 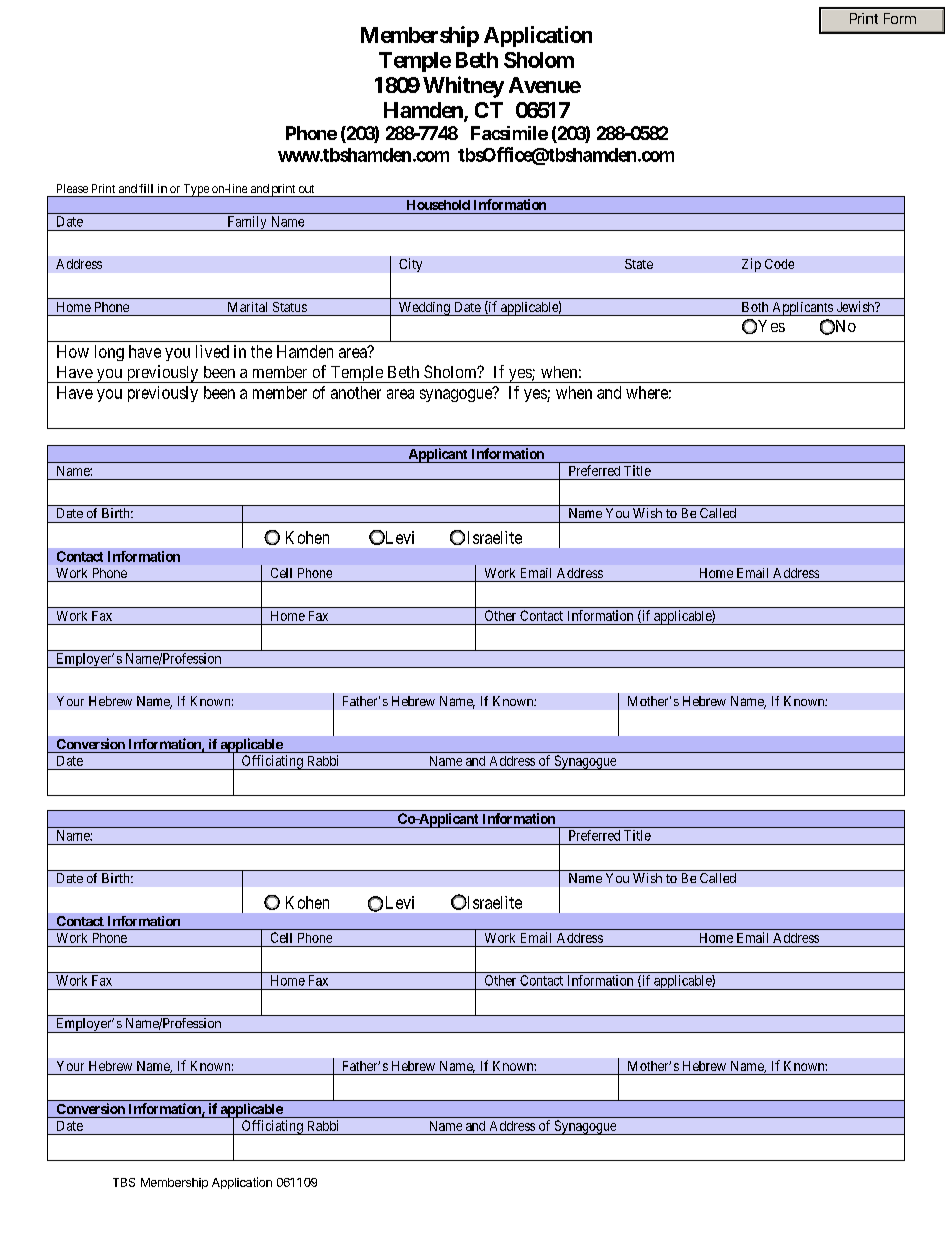 What do you see at coordinates (196, 190) in the document?
I see `Type` at bounding box center [196, 190].
